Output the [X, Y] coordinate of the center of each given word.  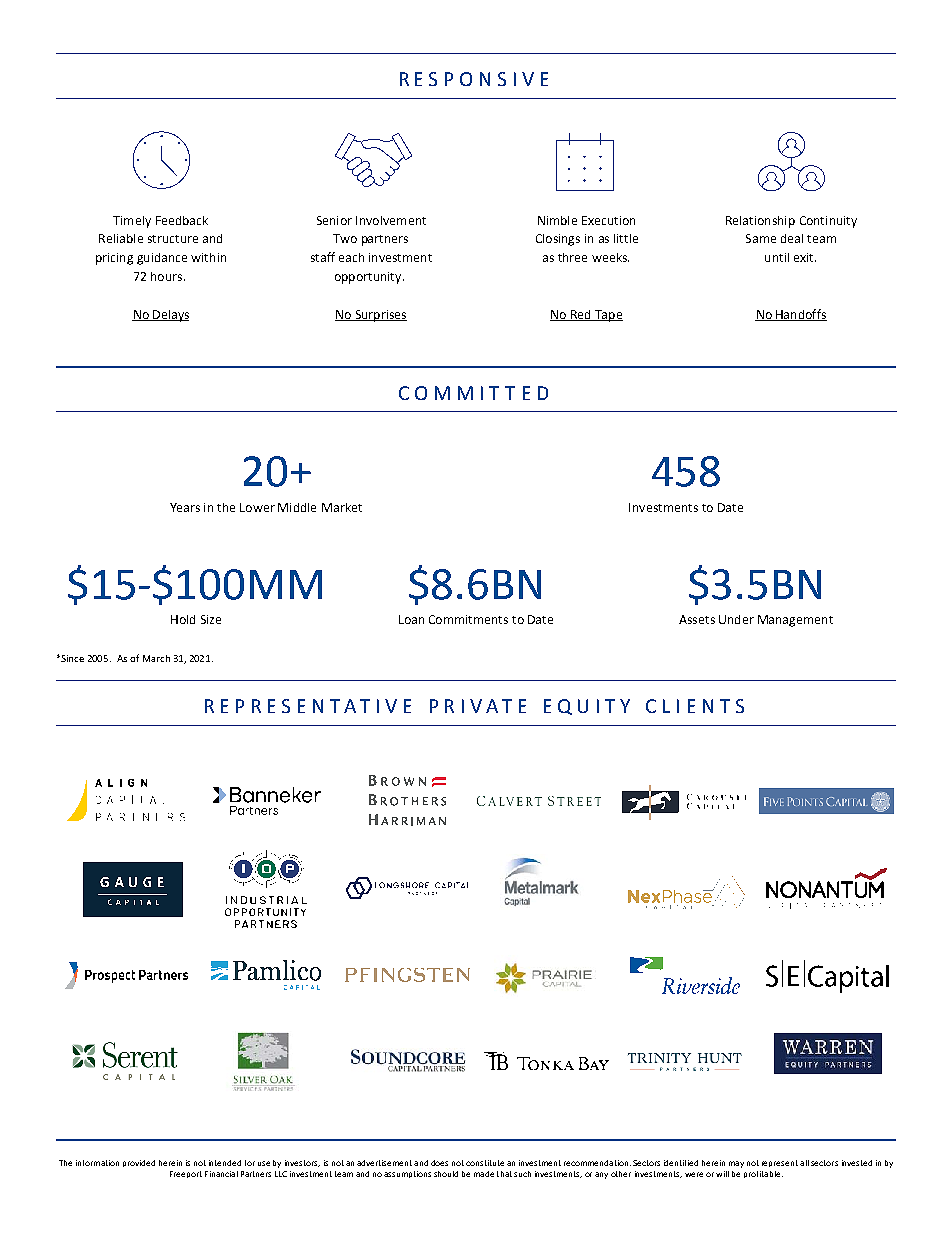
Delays [170, 316]
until [777, 257]
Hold [183, 619]
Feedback [182, 220]
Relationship [760, 222]
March [156, 658]
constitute [485, 1163]
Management [795, 621]
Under [736, 619]
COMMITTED [473, 393]
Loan [411, 619]
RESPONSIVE [474, 79]
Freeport [186, 1174]
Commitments [468, 619]
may [736, 1164]
